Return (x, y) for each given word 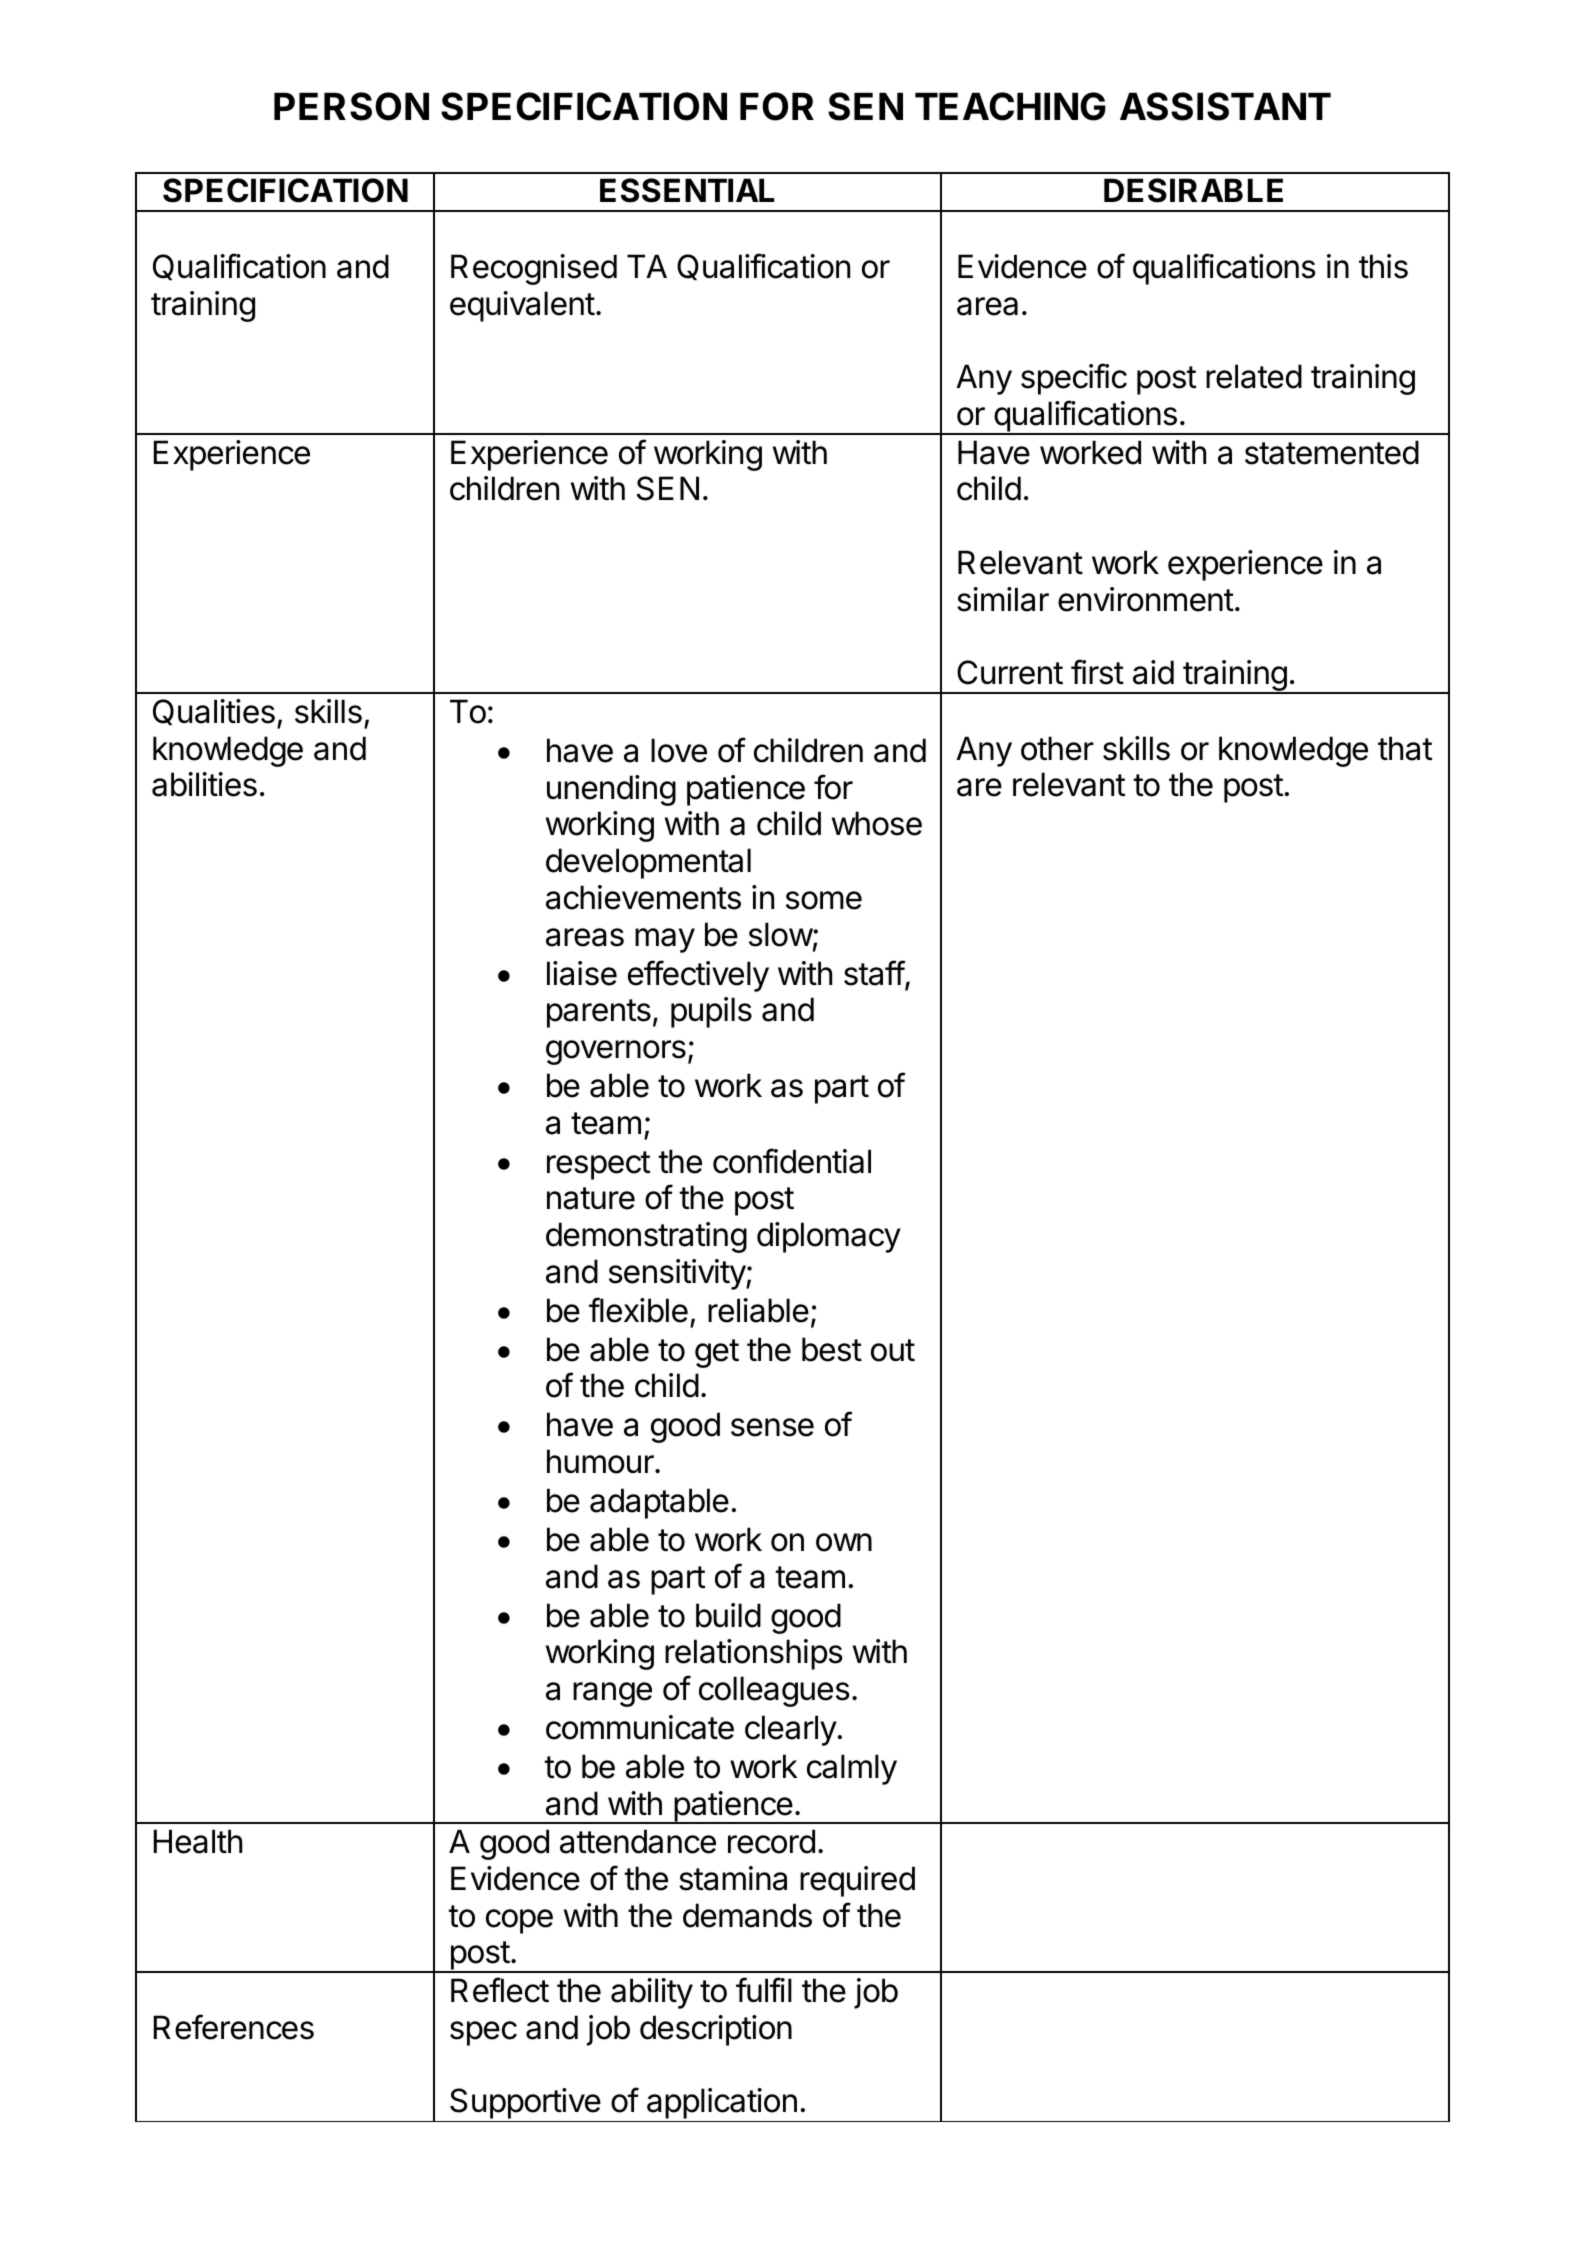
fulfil (764, 1989)
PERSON (351, 106)
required (857, 1881)
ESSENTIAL (687, 190)
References (234, 2027)
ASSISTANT (1225, 106)
